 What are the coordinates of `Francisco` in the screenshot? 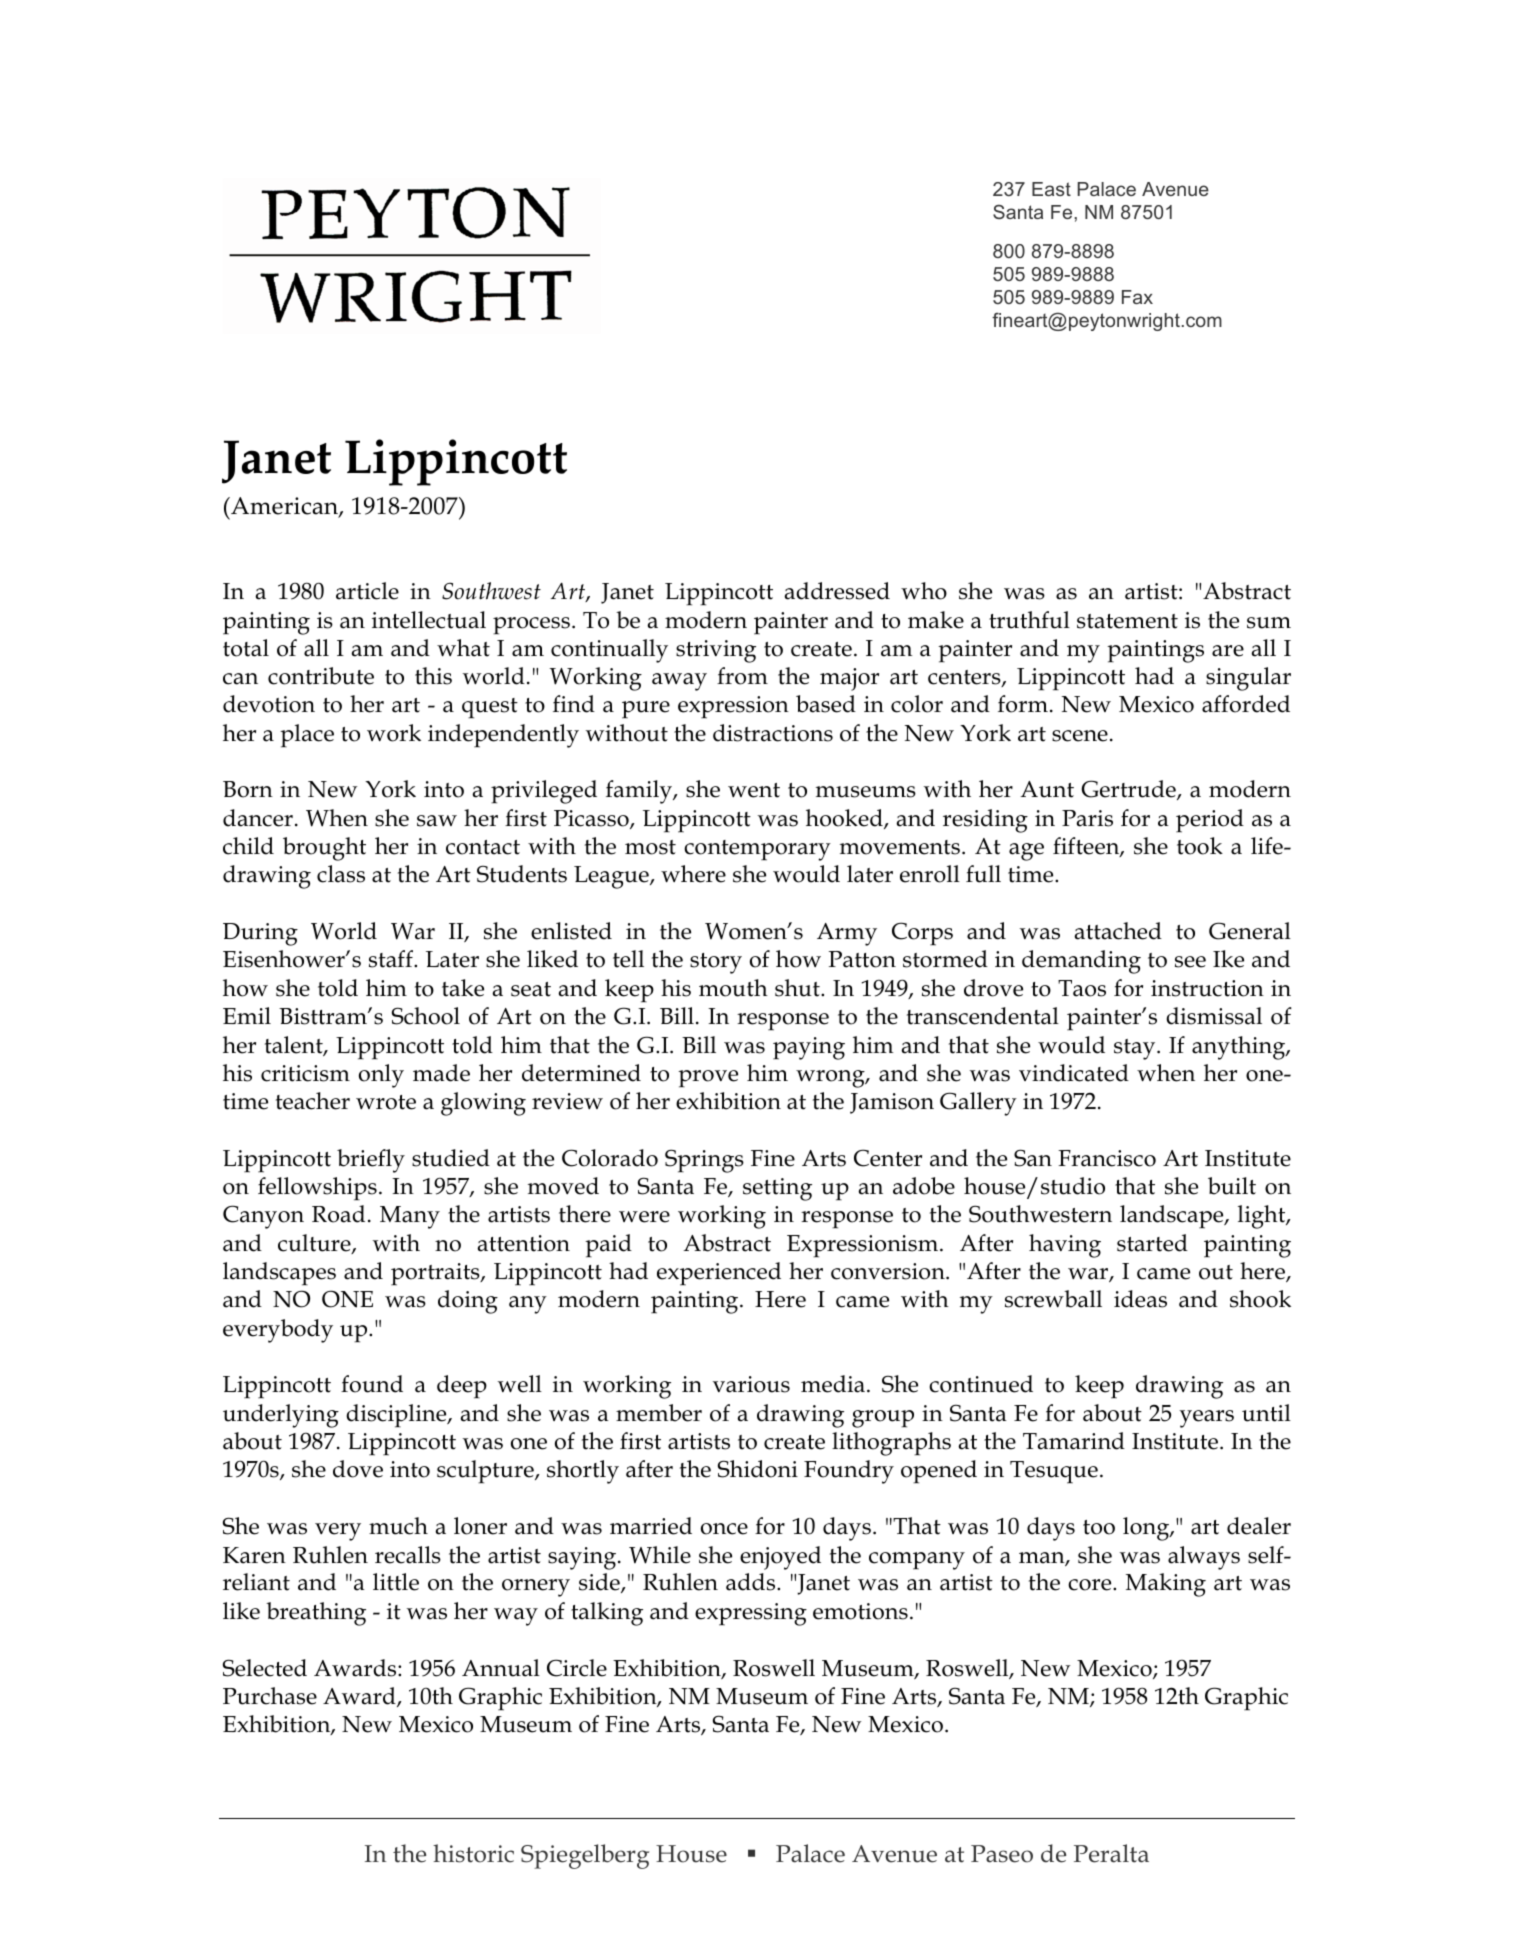 It's located at (1107, 1158).
